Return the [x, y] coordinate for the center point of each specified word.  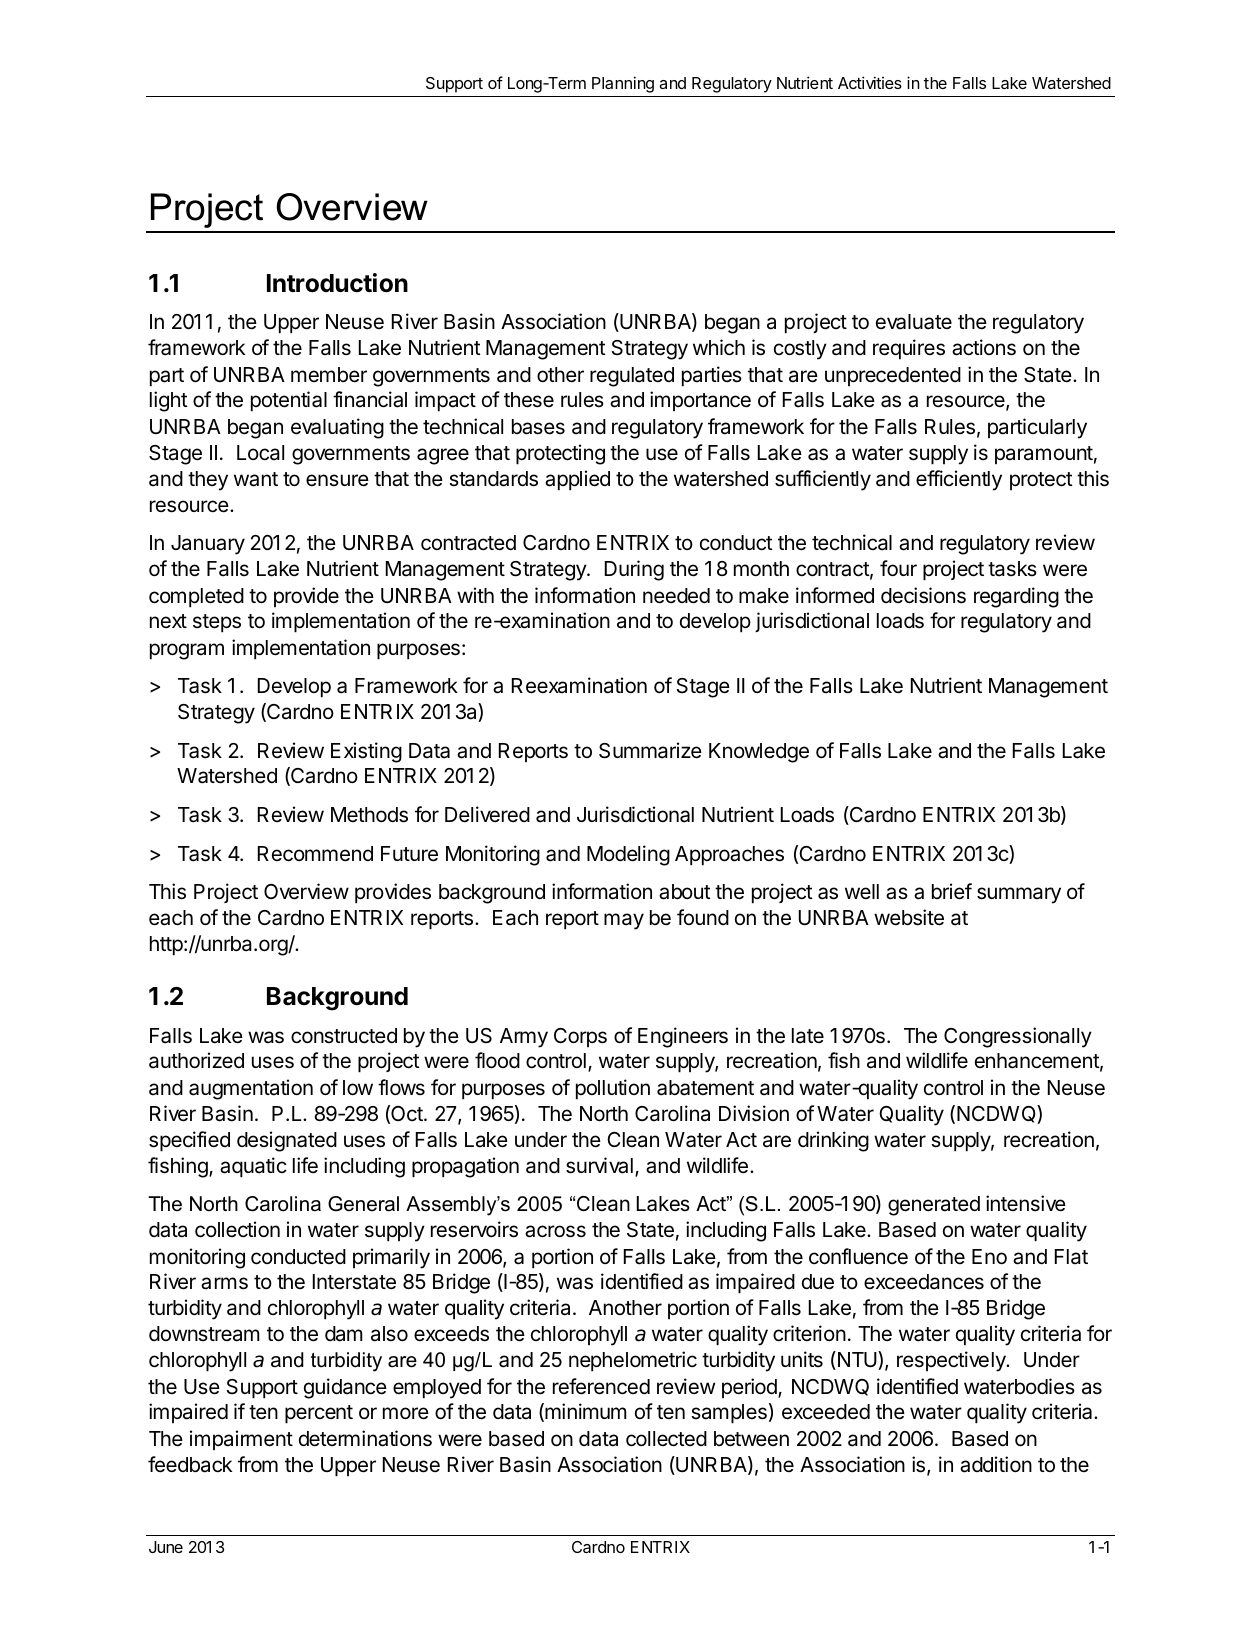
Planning [623, 84]
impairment [241, 1440]
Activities [870, 82]
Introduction [337, 283]
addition [996, 1464]
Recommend [315, 854]
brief [952, 891]
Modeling [628, 855]
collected [666, 1439]
